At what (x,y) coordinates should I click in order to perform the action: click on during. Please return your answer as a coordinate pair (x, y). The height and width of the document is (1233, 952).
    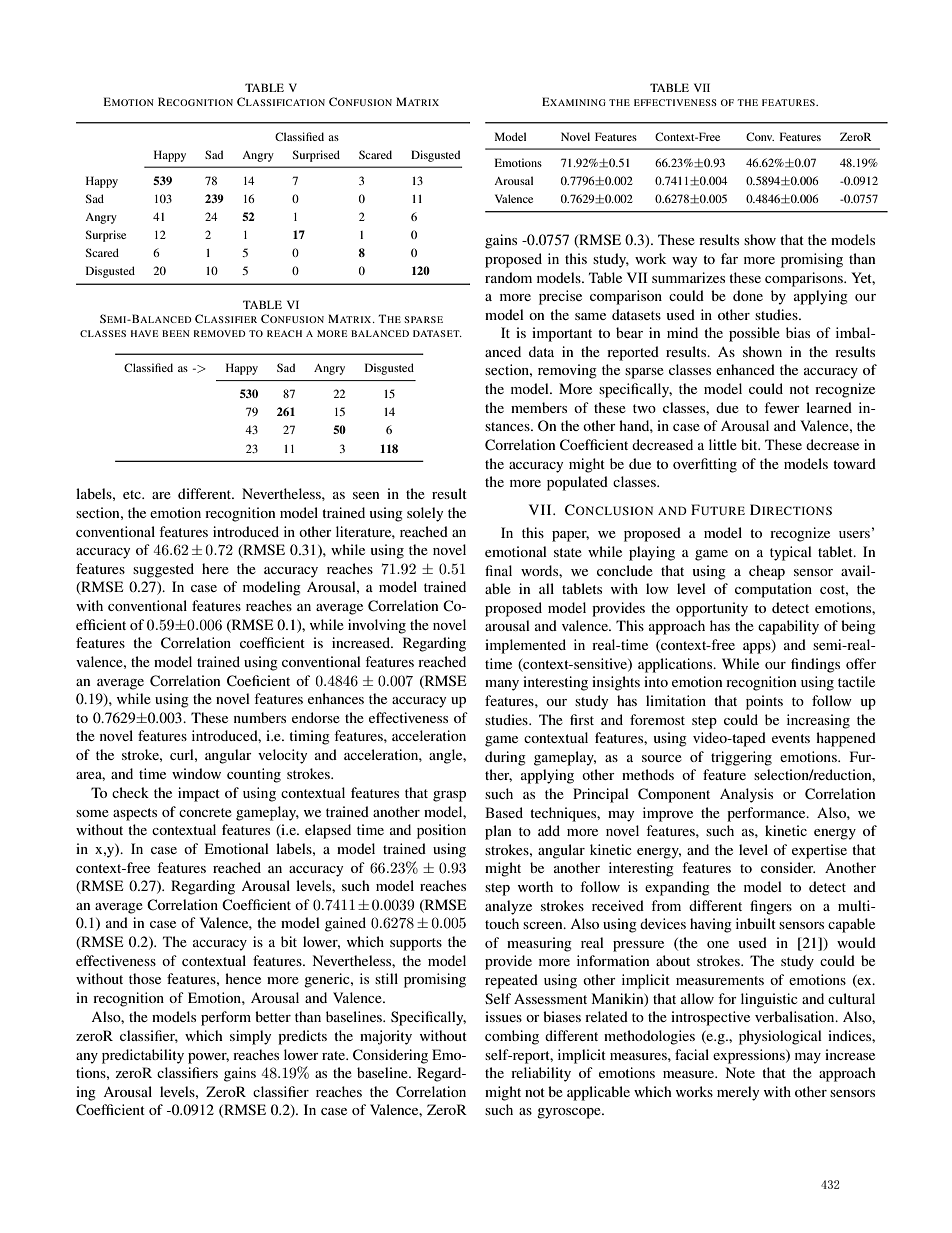
    Looking at the image, I should click on (505, 758).
